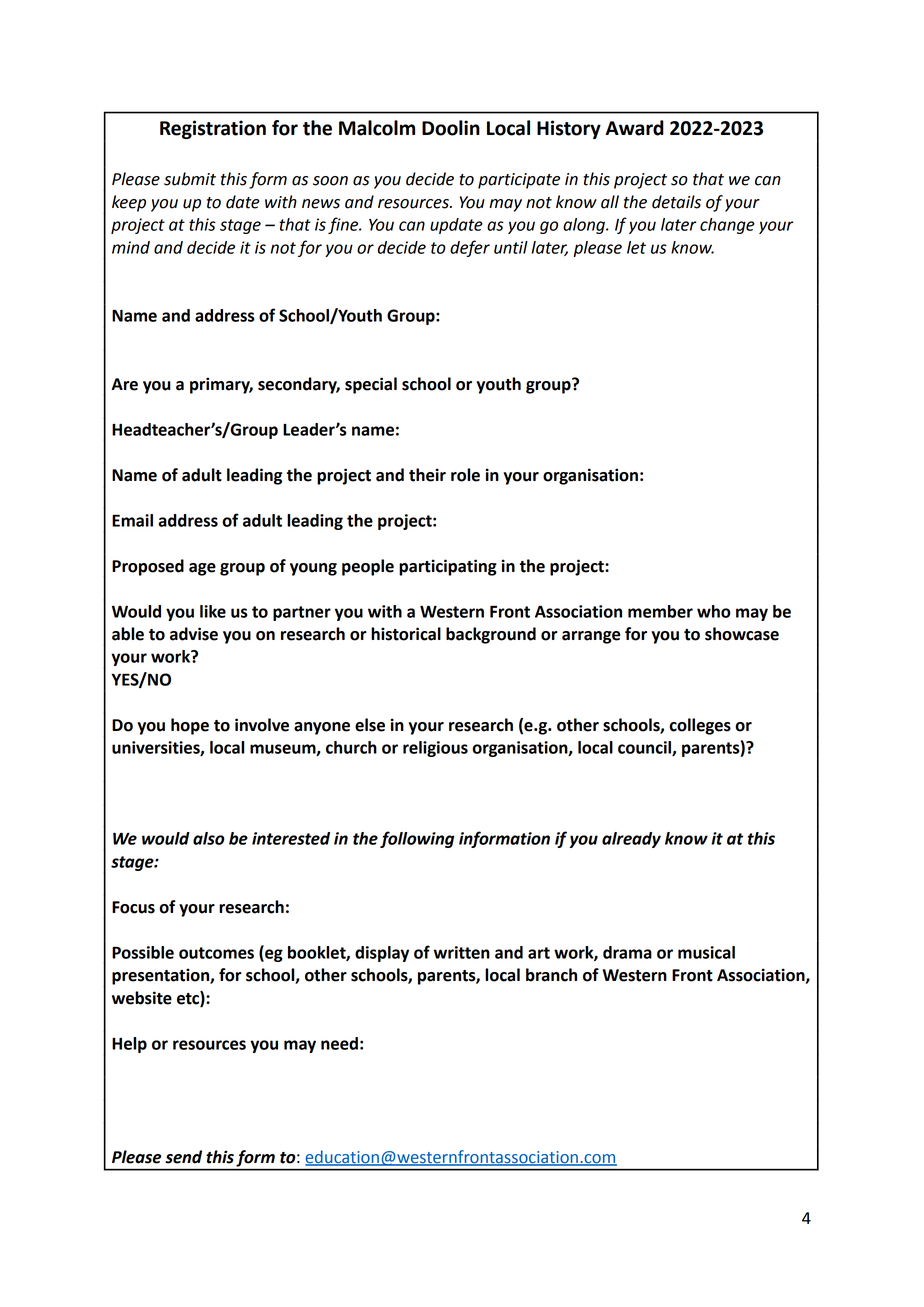 This screenshot has width=924, height=1307. What do you see at coordinates (183, 1157) in the screenshot?
I see `send` at bounding box center [183, 1157].
